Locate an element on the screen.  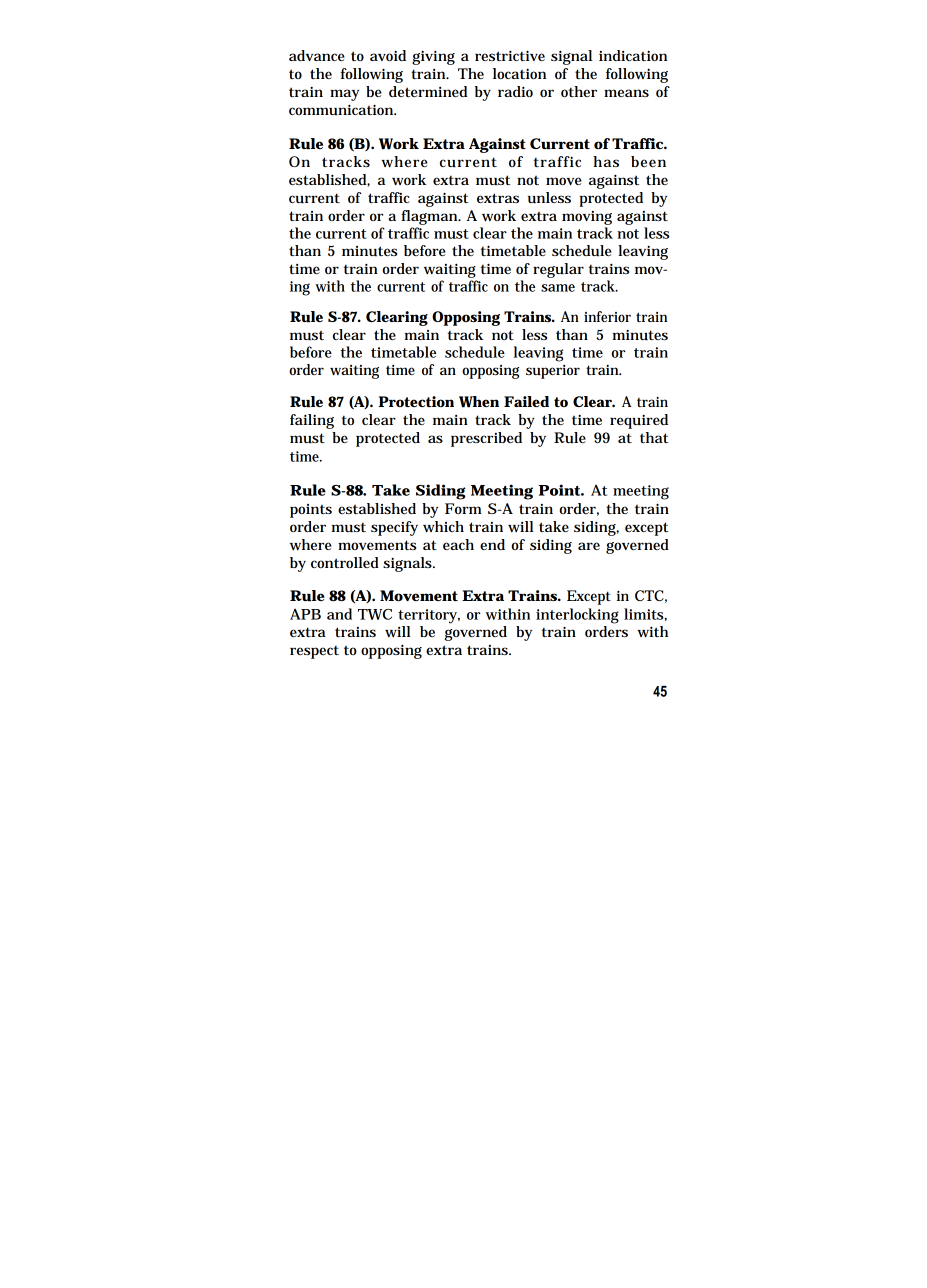
When is located at coordinates (479, 402).
